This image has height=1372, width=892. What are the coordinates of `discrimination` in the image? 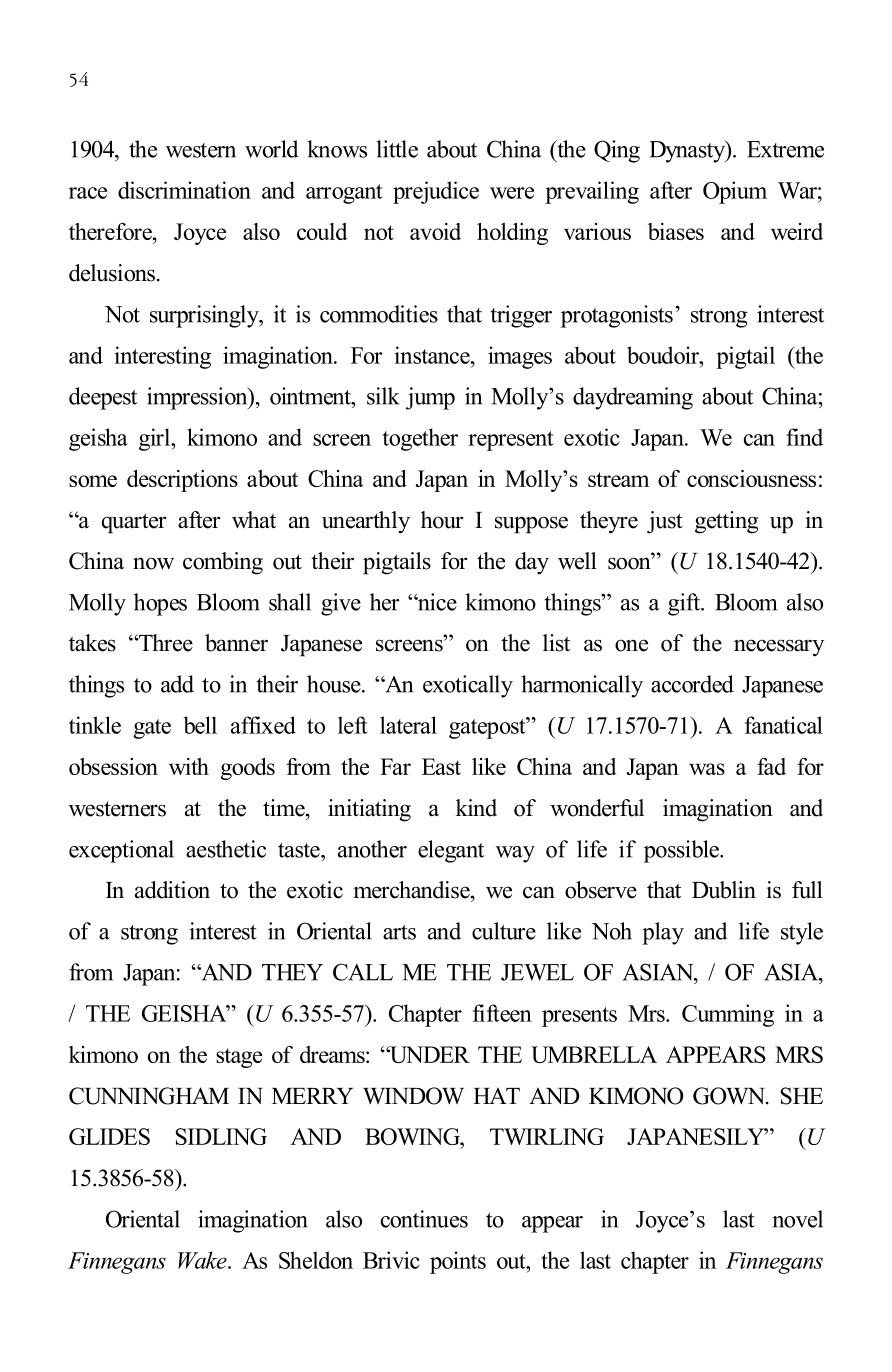 It's located at (184, 190).
